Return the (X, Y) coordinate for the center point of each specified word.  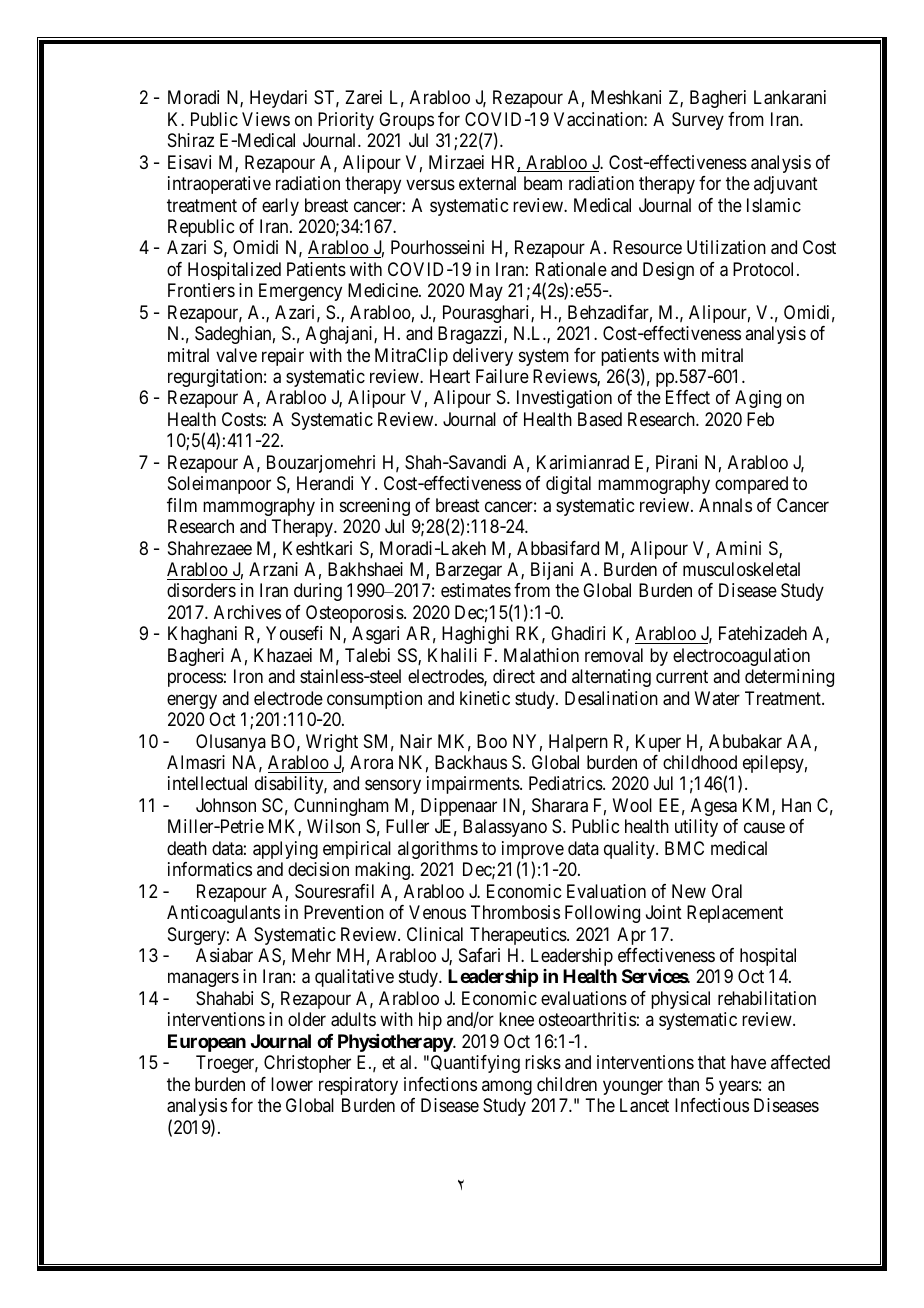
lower (292, 1084)
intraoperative (219, 185)
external (487, 183)
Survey (698, 121)
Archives (247, 612)
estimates (476, 590)
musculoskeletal (741, 569)
